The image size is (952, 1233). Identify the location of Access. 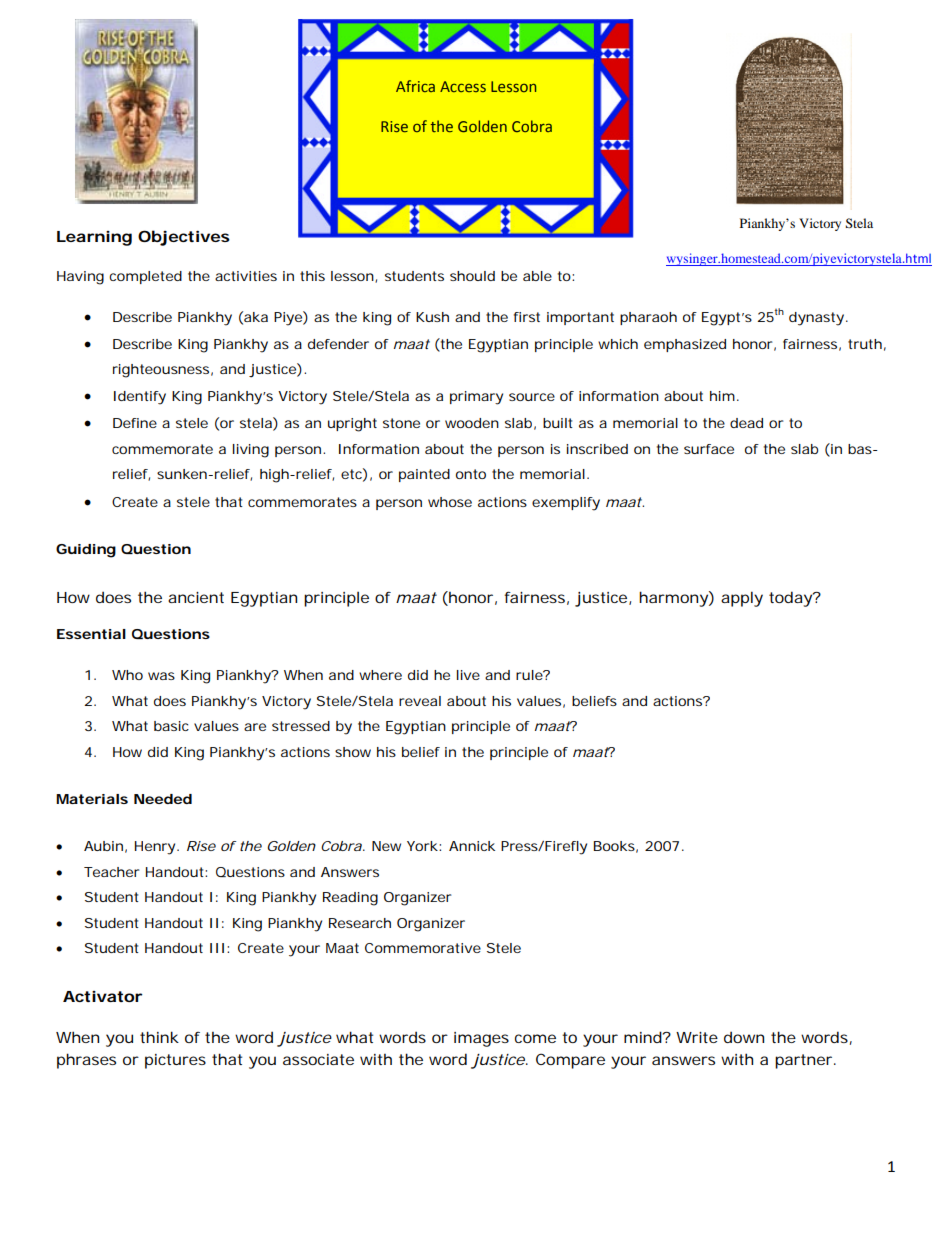
(463, 86).
